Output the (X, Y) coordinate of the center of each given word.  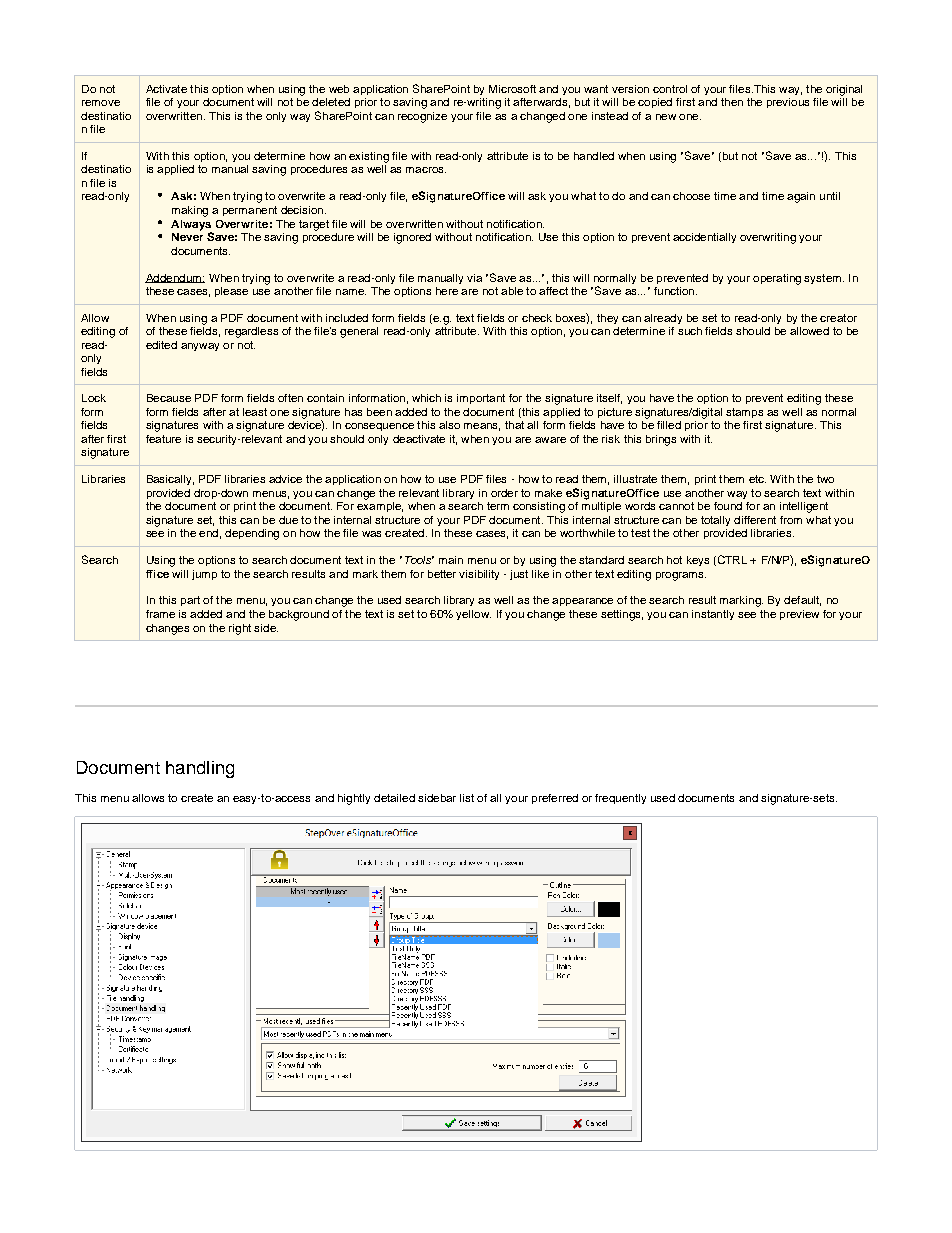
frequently (620, 799)
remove (101, 103)
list (467, 798)
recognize (422, 117)
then (732, 102)
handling (200, 769)
